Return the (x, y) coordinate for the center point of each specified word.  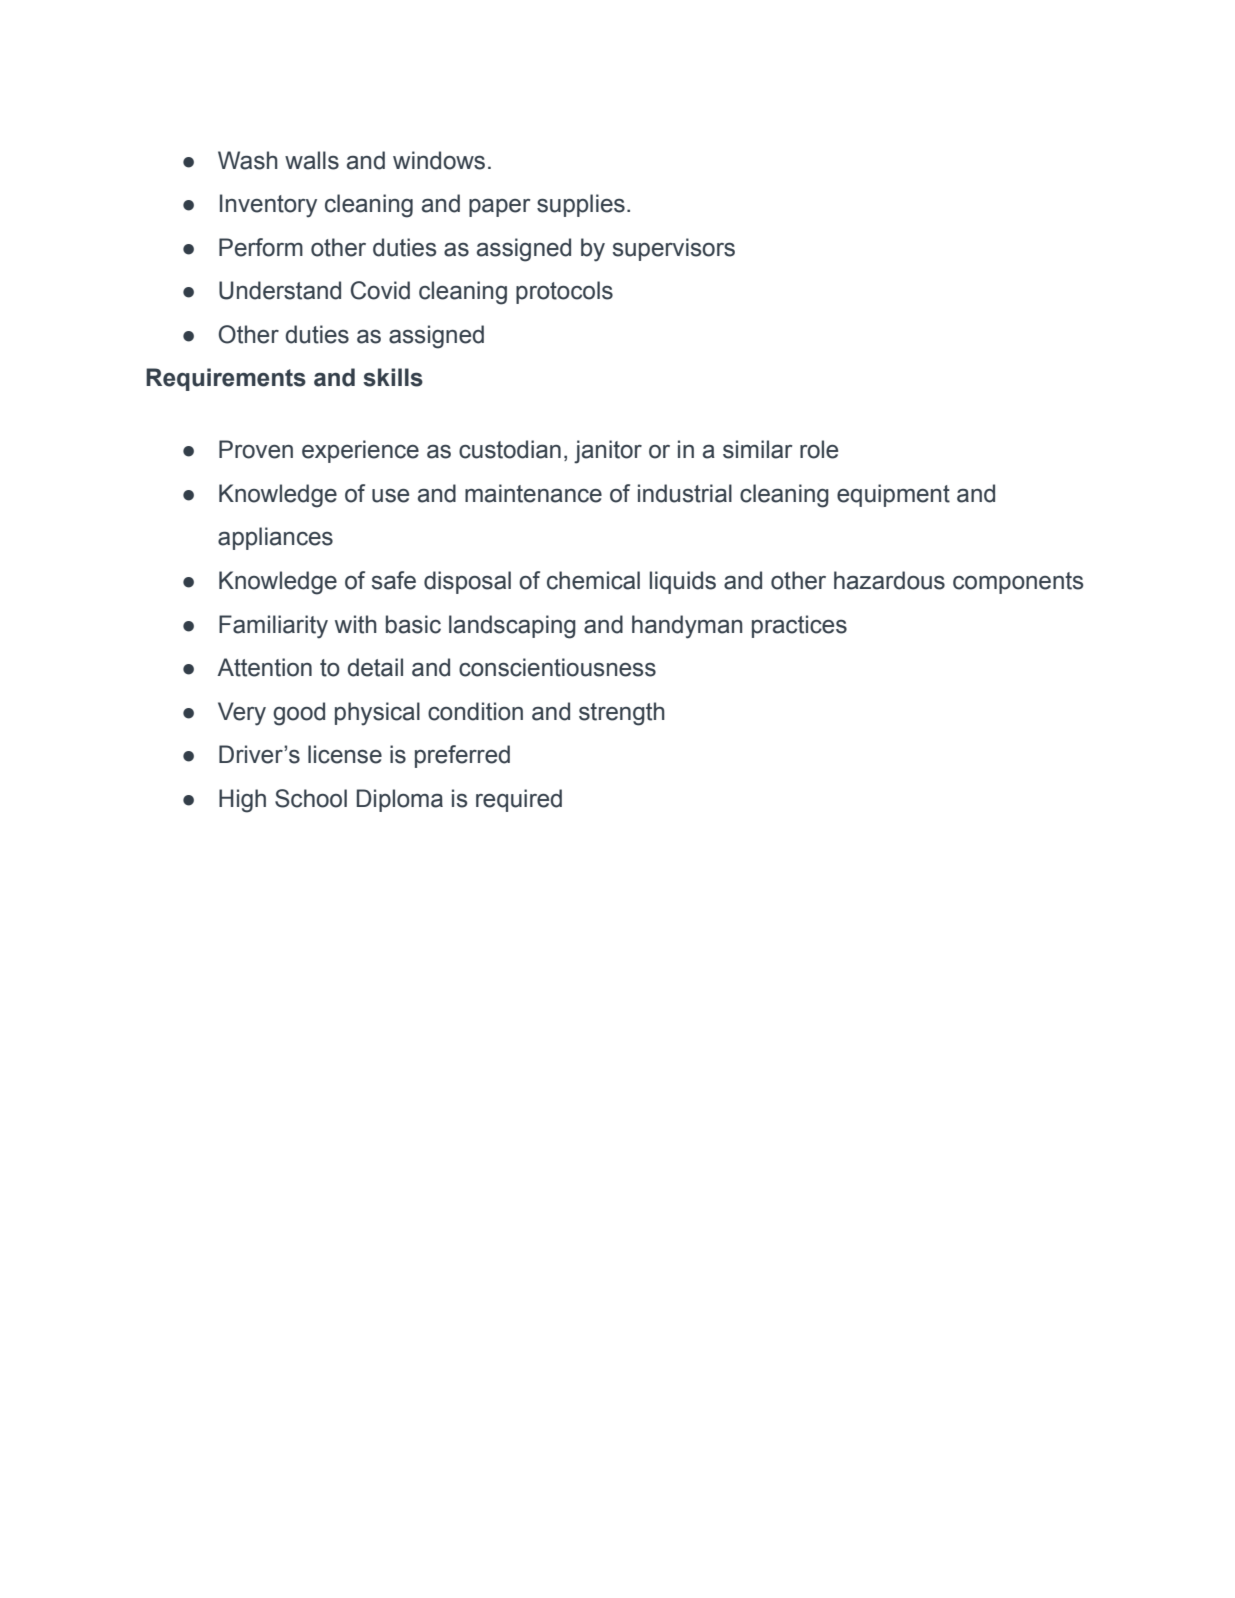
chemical (593, 580)
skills (393, 377)
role (819, 449)
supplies (581, 205)
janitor (608, 452)
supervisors (674, 249)
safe (394, 580)
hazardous (889, 580)
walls (312, 160)
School (311, 798)
